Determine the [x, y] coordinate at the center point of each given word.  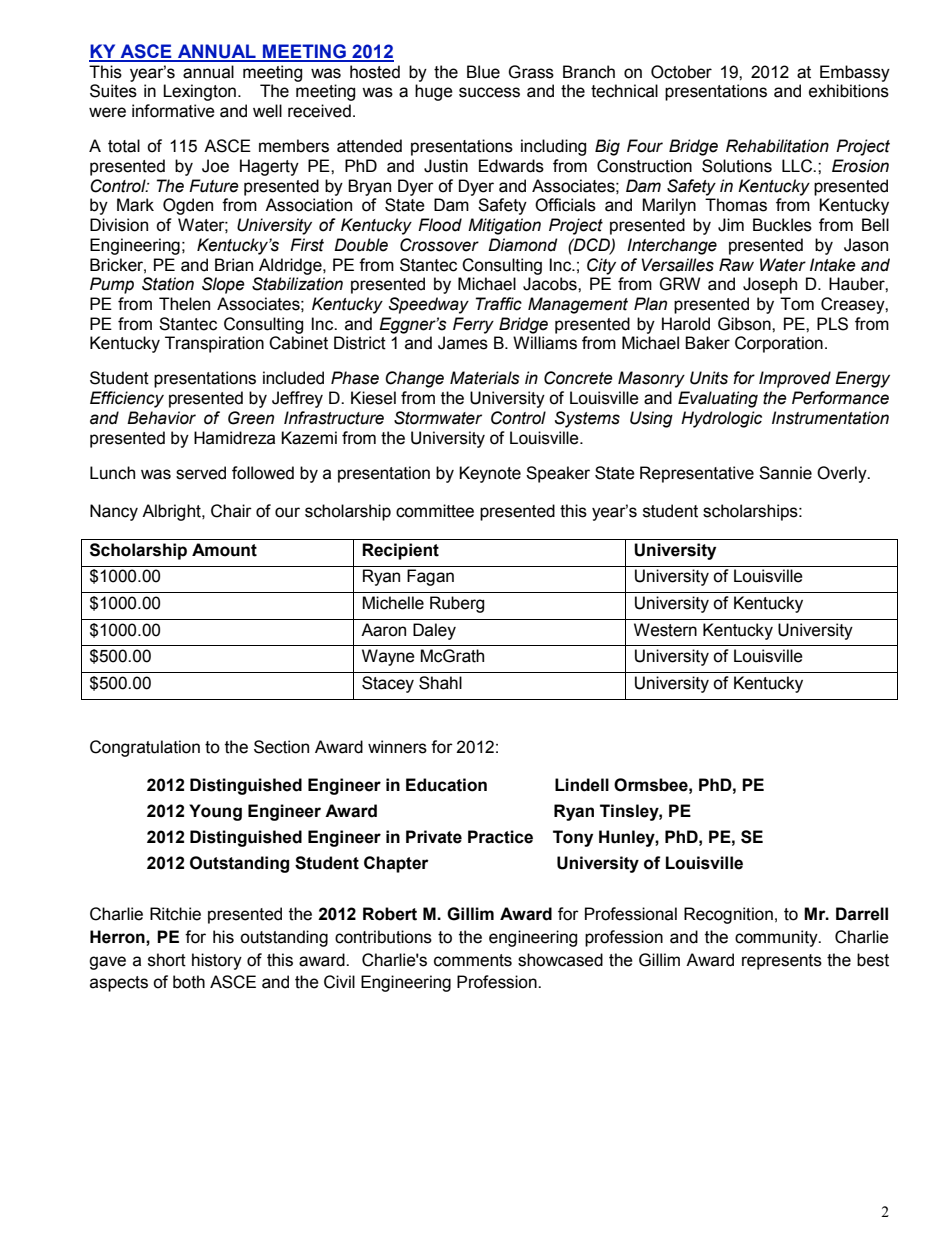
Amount [224, 550]
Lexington [199, 92]
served [201, 473]
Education [446, 785]
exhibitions [849, 91]
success [489, 92]
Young [215, 812]
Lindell [582, 785]
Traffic [499, 304]
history [217, 961]
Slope [223, 285]
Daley [434, 631]
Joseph [770, 285]
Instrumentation [830, 418]
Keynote [490, 474]
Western [665, 630]
